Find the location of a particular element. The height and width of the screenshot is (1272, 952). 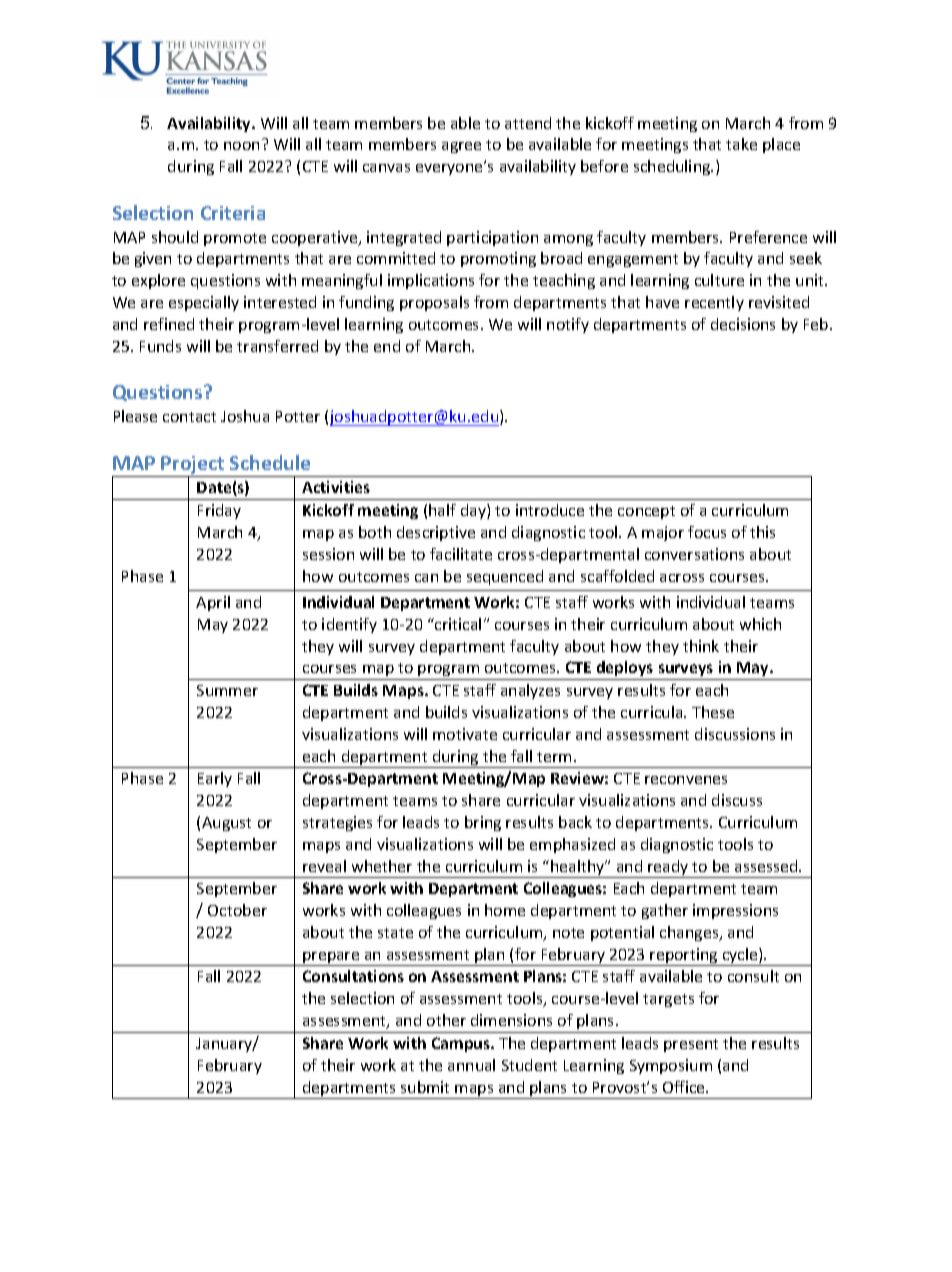

motivate is located at coordinates (465, 734).
